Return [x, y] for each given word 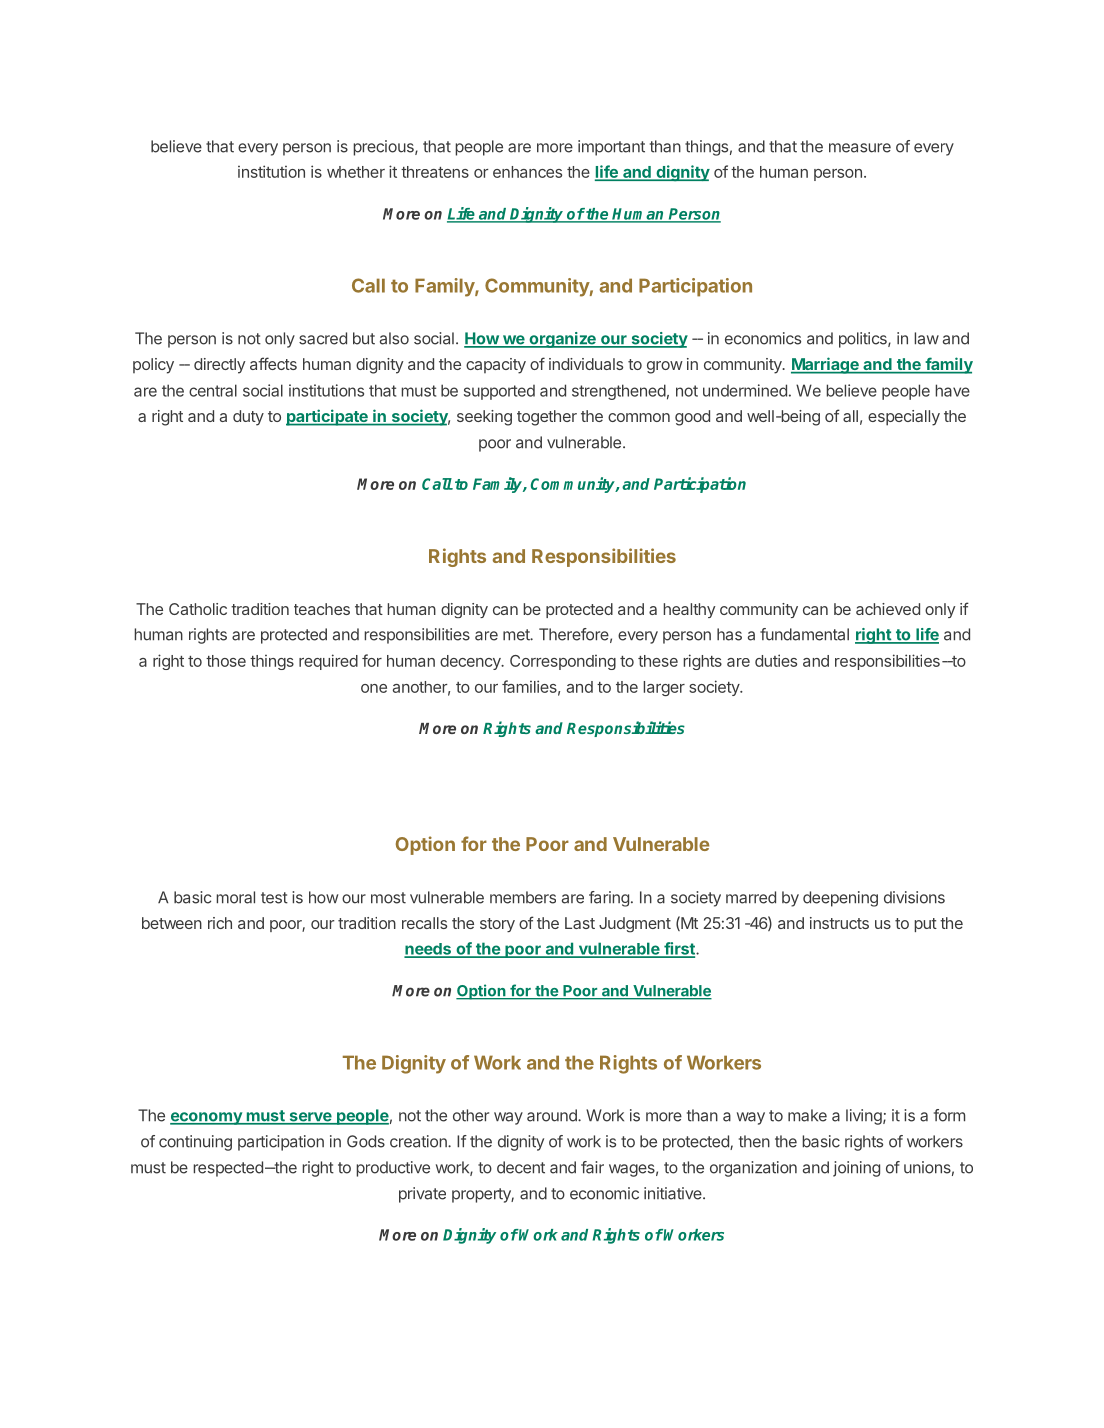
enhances [527, 172]
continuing [195, 1143]
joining [856, 1169]
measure [860, 148]
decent [521, 1167]
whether [356, 172]
